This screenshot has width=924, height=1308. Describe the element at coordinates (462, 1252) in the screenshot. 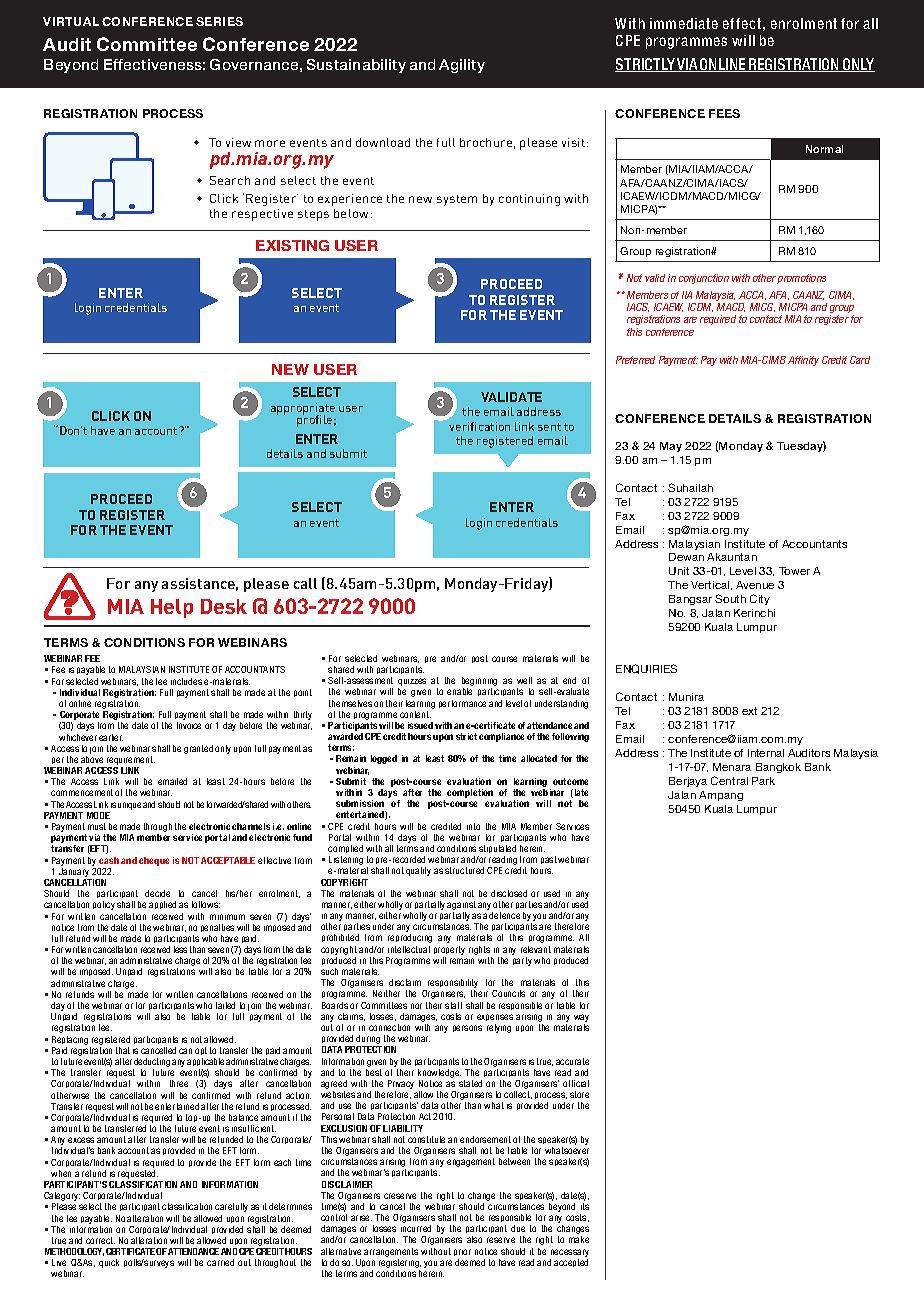

I see `prior` at that location.
